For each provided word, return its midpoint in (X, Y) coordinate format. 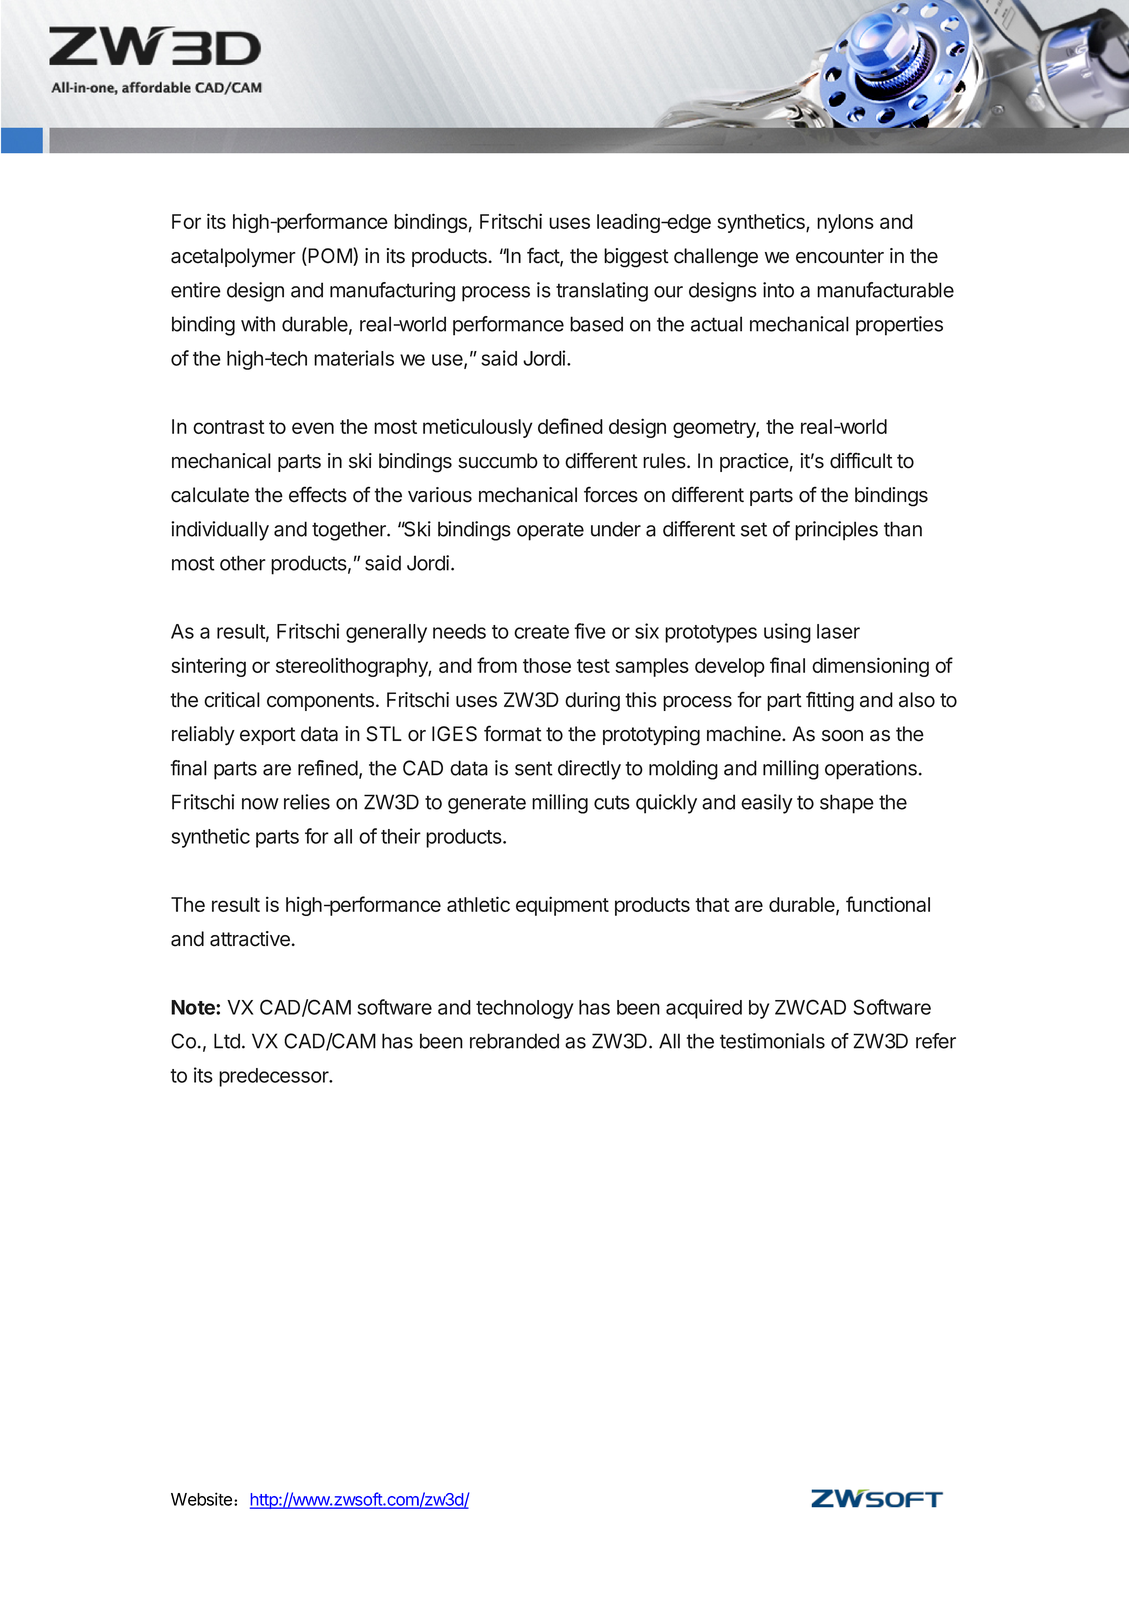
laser (838, 631)
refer (936, 1041)
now (260, 804)
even (313, 428)
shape (847, 804)
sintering (208, 667)
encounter (840, 256)
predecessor (275, 1077)
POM (330, 256)
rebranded (514, 1041)
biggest (636, 258)
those (547, 665)
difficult (861, 460)
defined (570, 426)
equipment (562, 906)
